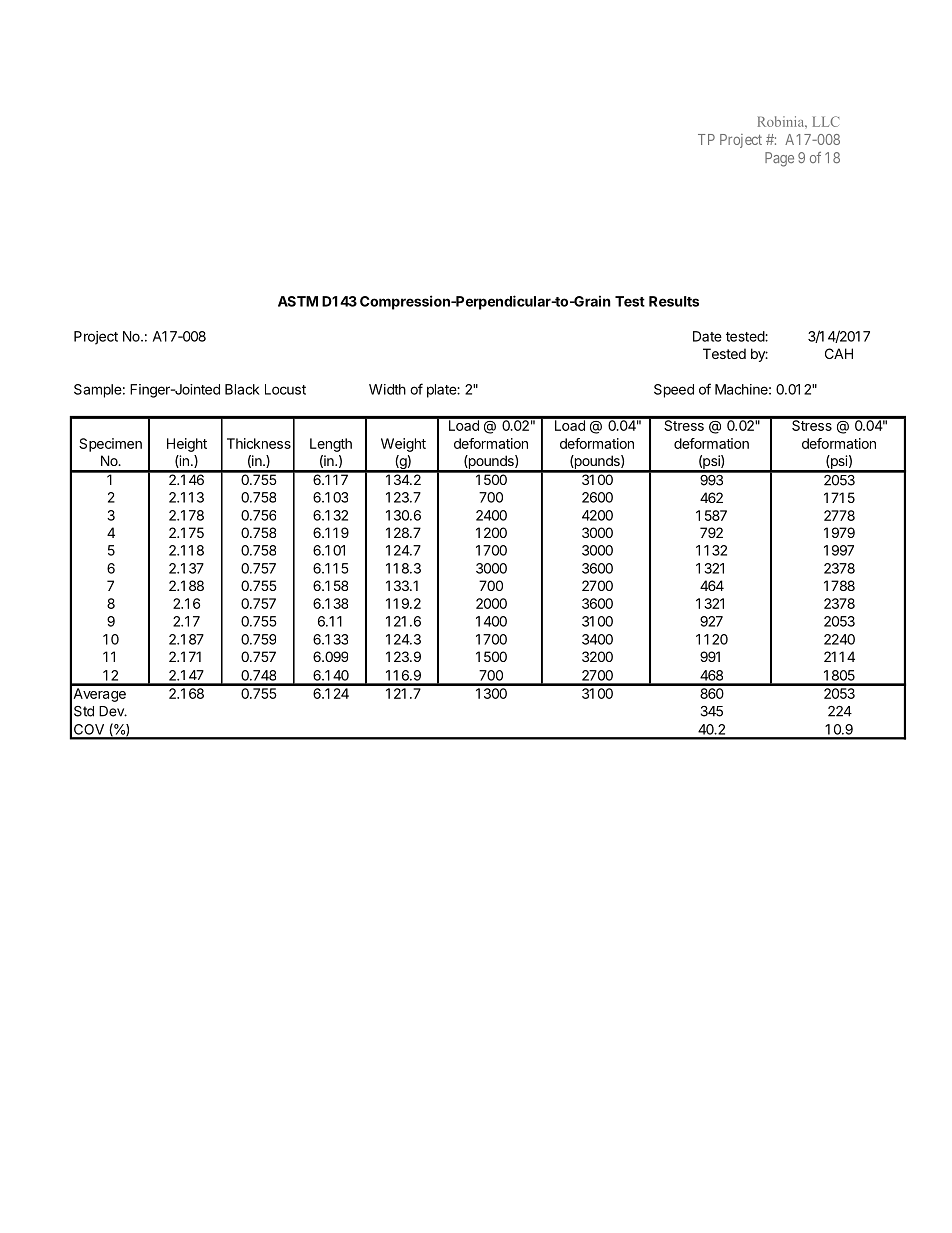  What do you see at coordinates (674, 301) in the image?
I see `Results` at bounding box center [674, 301].
